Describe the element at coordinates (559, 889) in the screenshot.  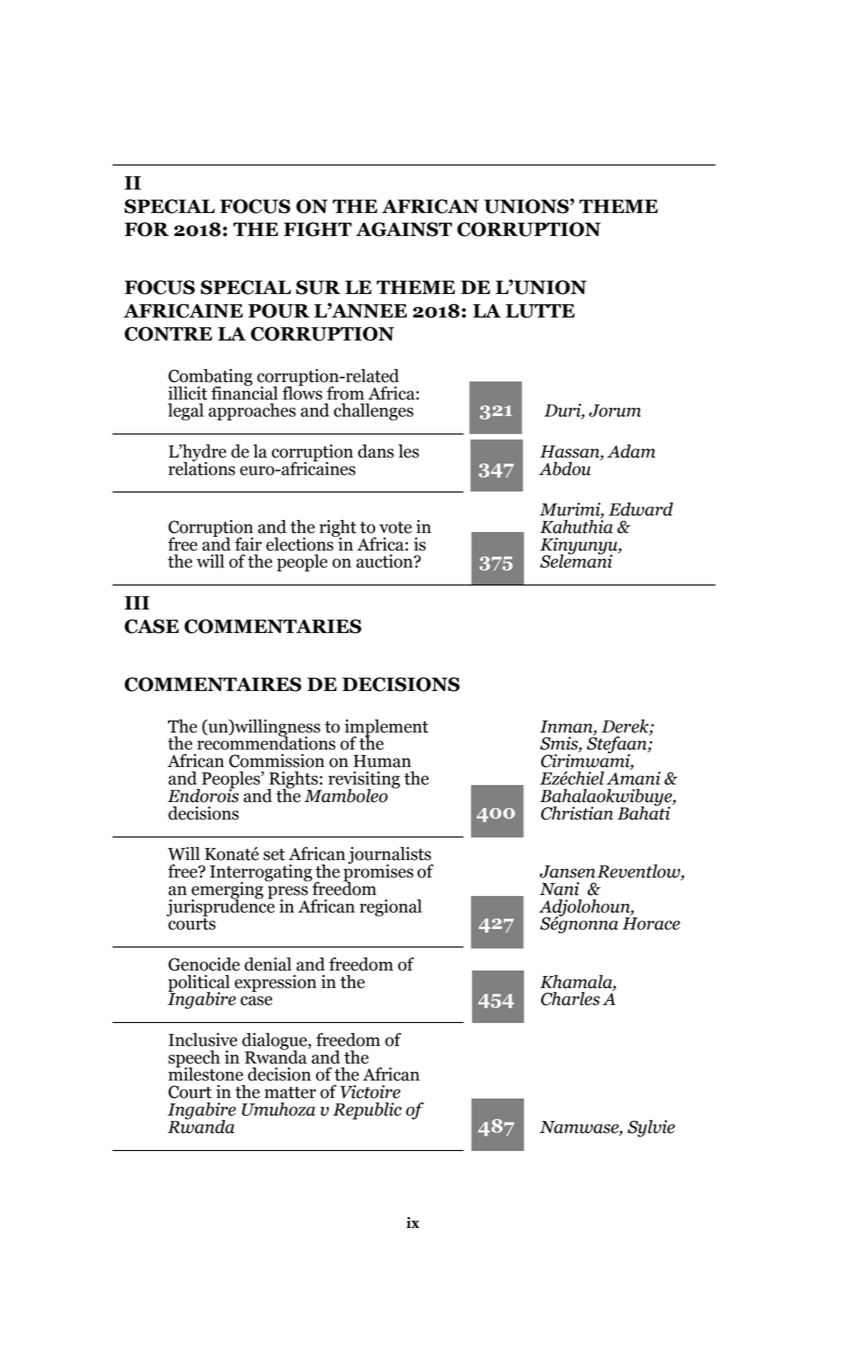
I see `Nani` at that location.
